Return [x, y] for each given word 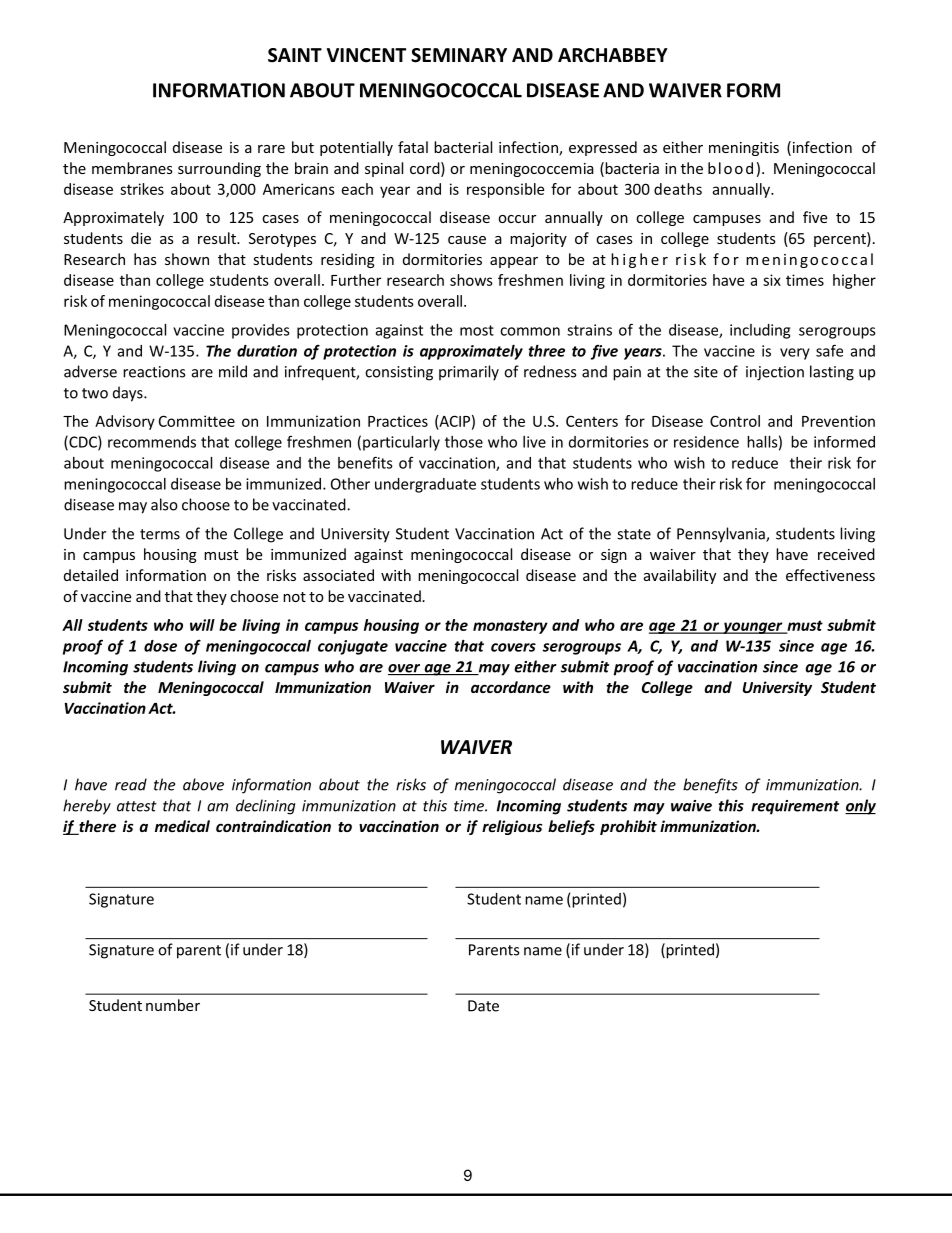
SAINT [295, 55]
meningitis [744, 149]
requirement [795, 807]
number [173, 1005]
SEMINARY [459, 55]
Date [483, 1006]
